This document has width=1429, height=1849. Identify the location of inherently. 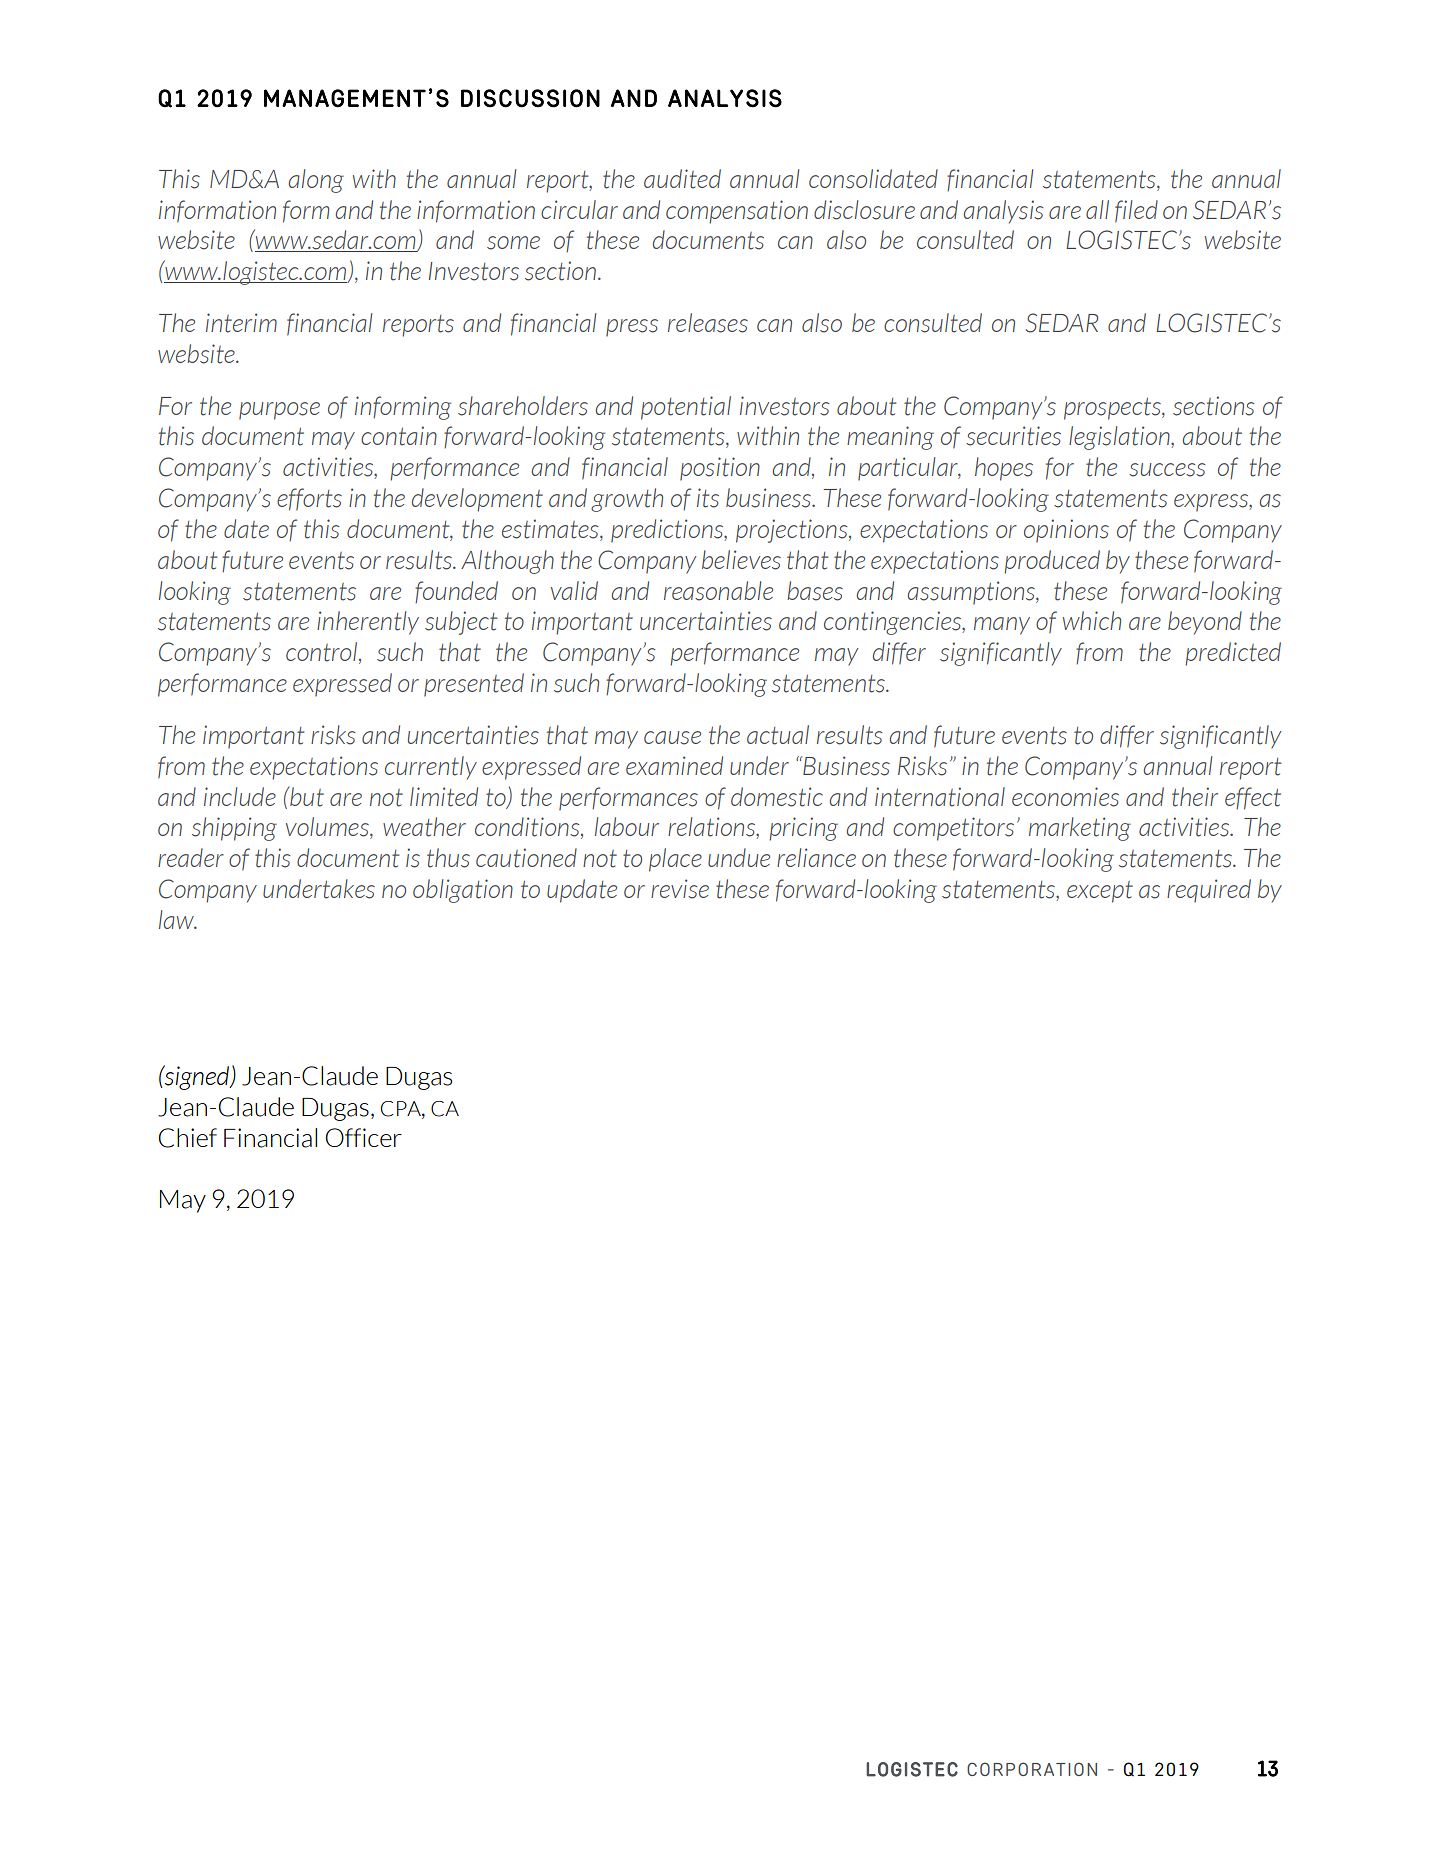
(368, 623).
